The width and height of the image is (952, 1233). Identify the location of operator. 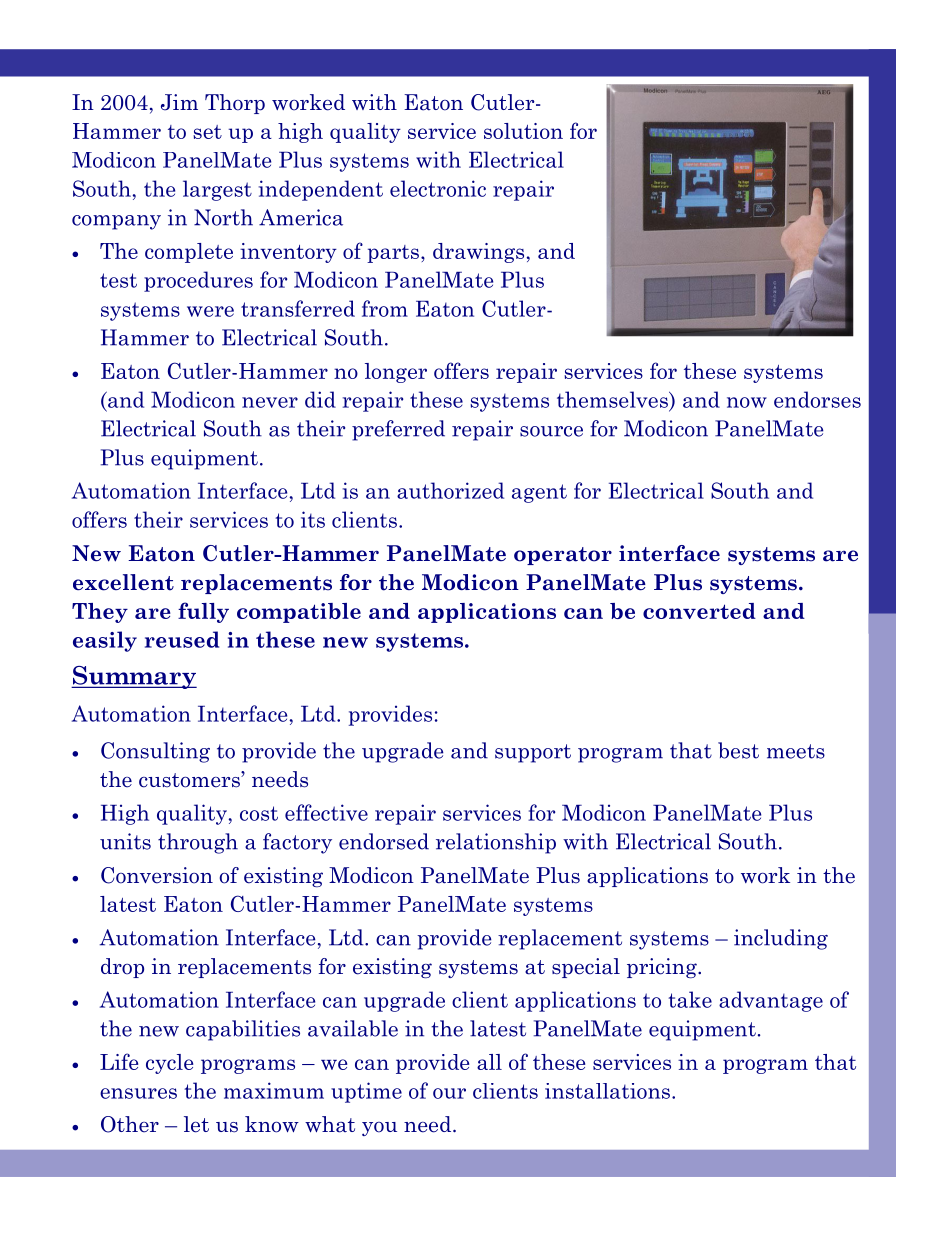
(563, 556).
